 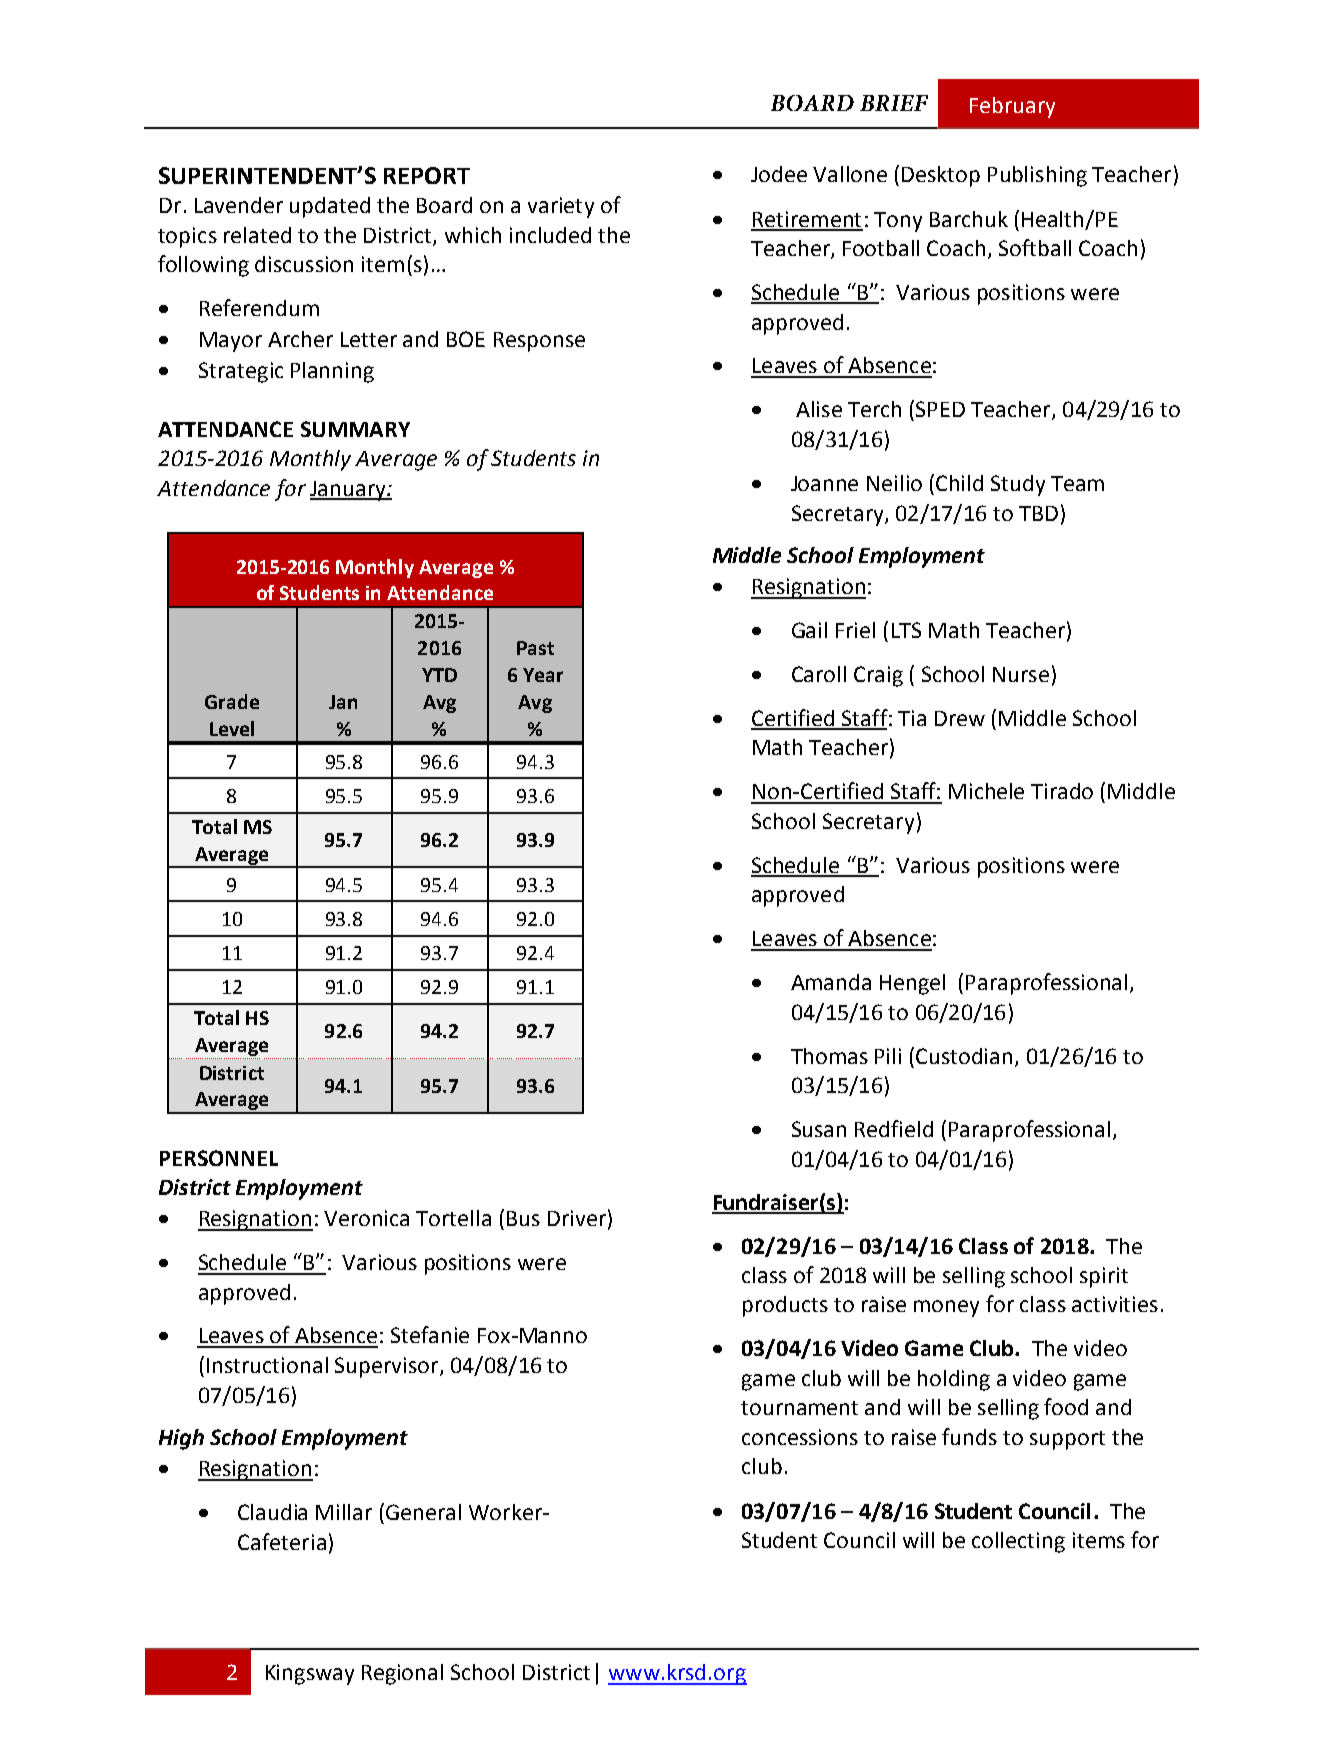 What do you see at coordinates (577, 1218) in the screenshot?
I see `Driver` at bounding box center [577, 1218].
